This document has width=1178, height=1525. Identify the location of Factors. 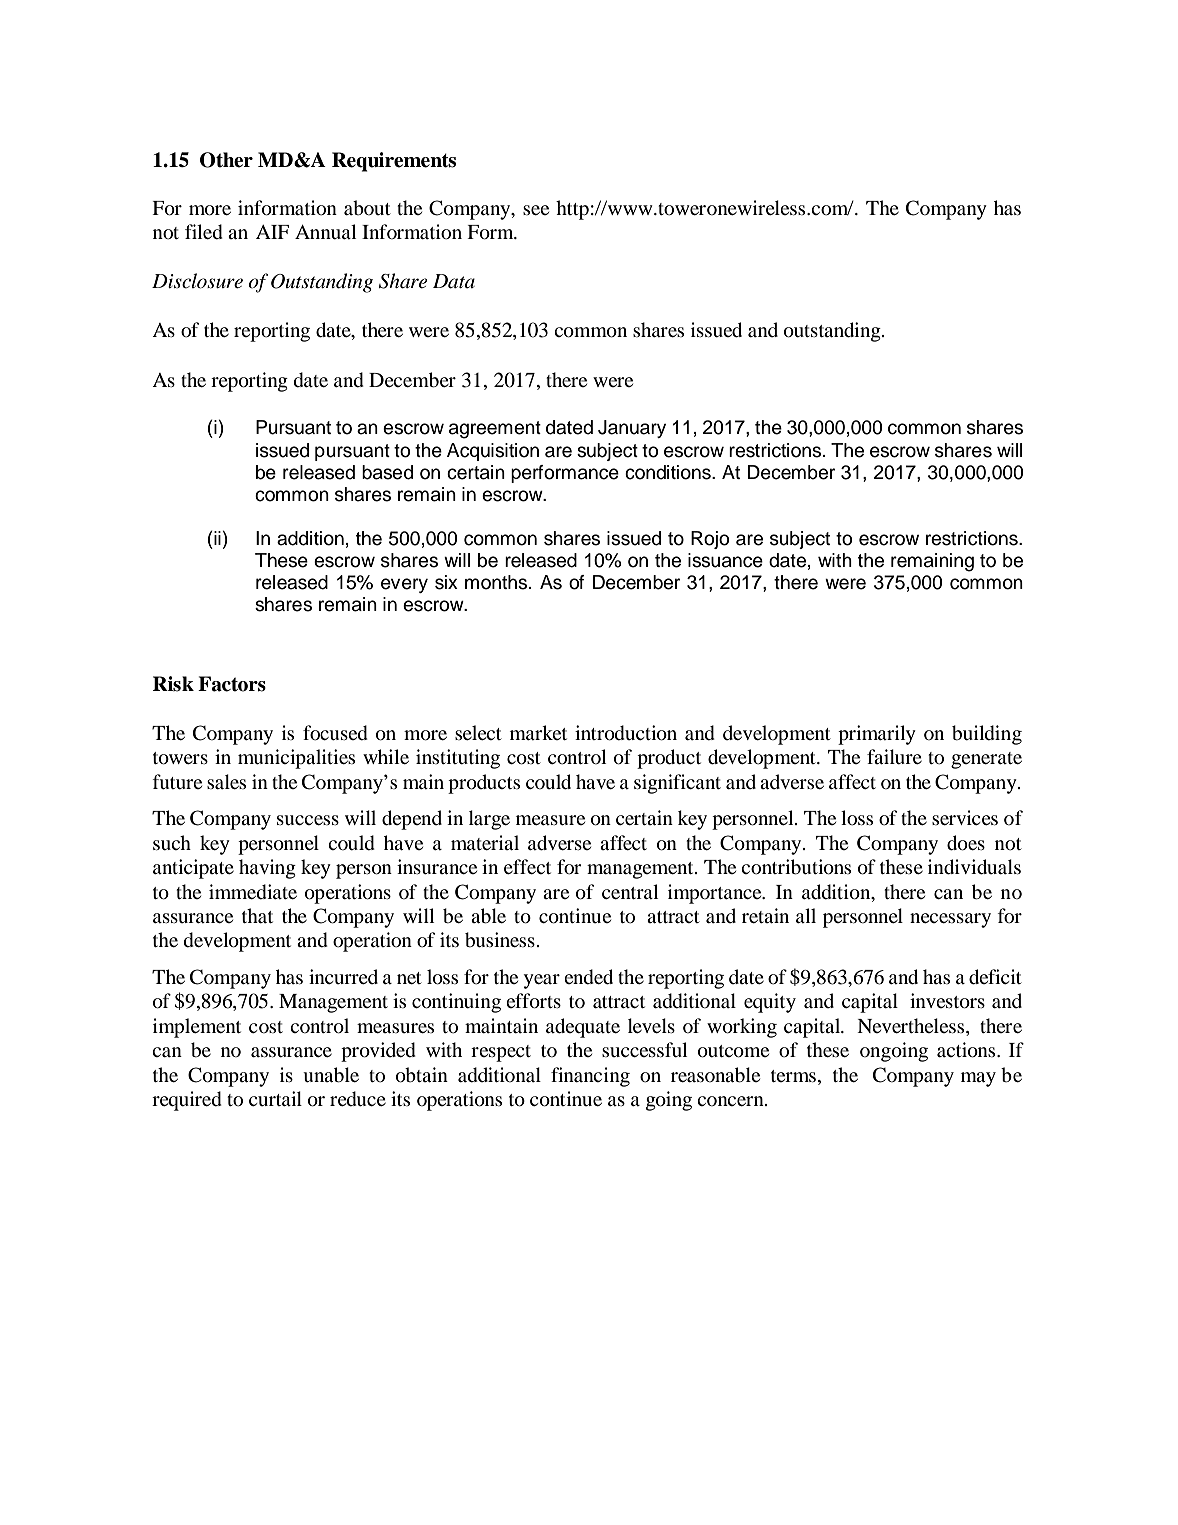
(232, 684).
